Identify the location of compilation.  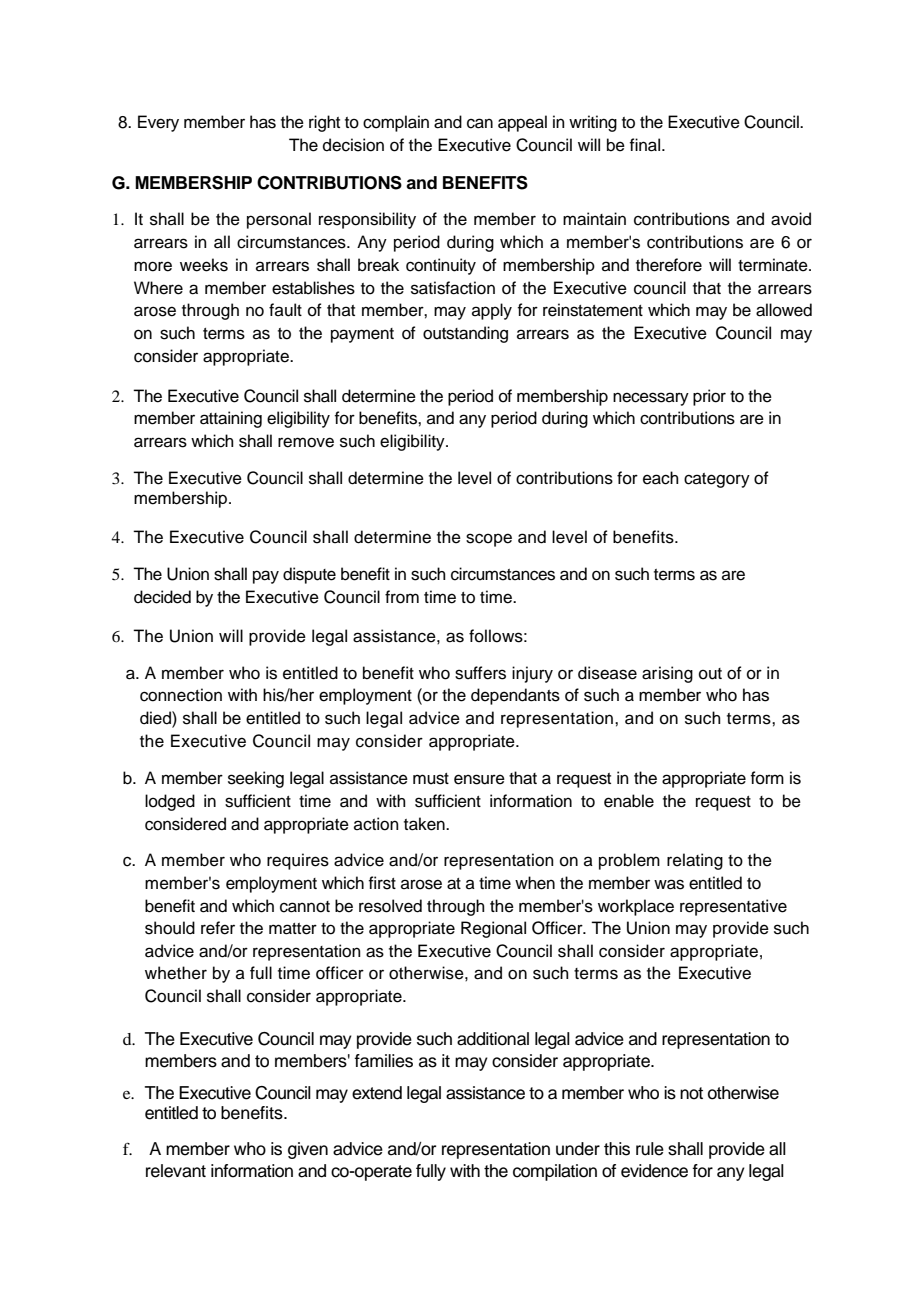
(555, 1172).
